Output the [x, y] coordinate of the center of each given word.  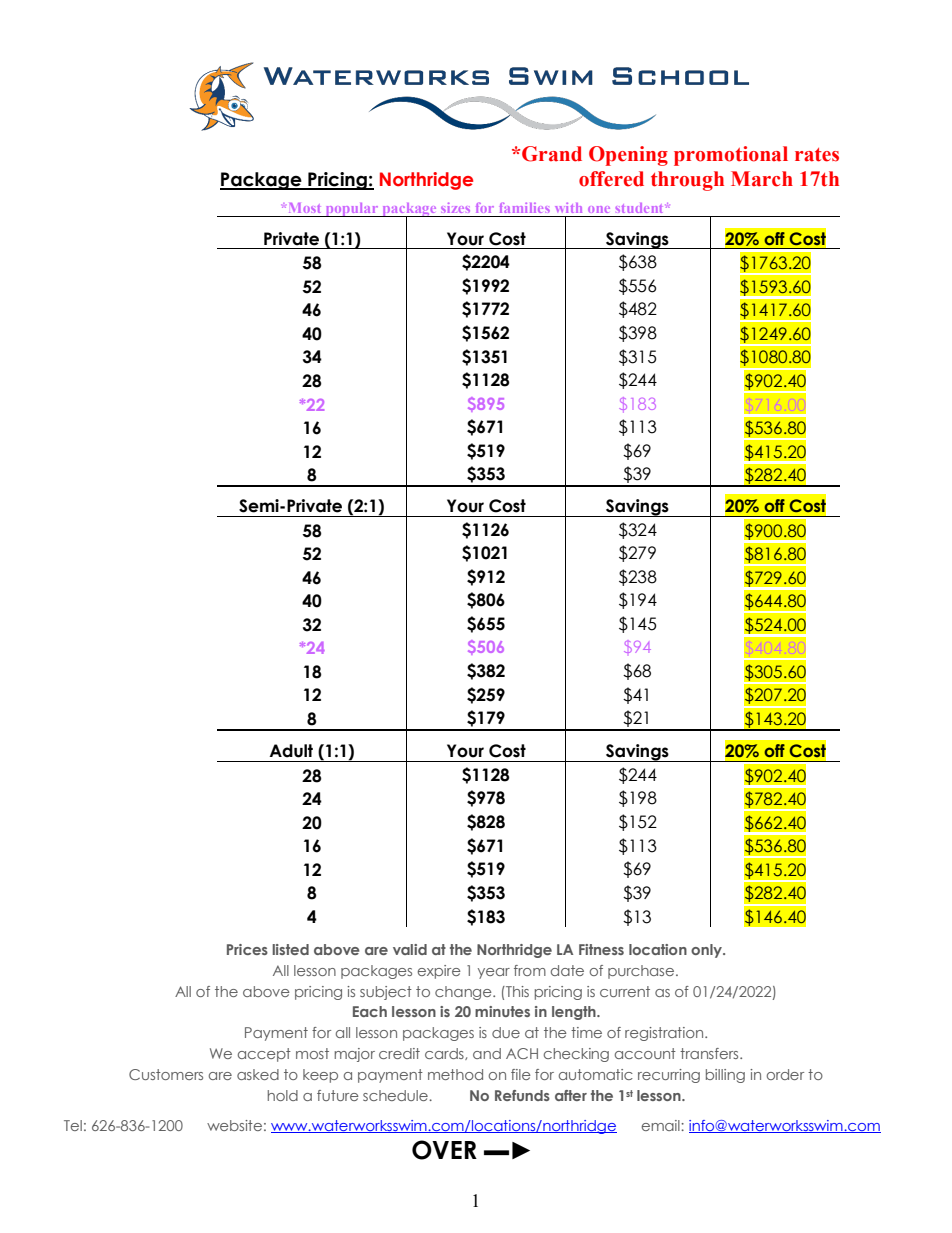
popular [352, 210]
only [707, 951]
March [762, 179]
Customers [166, 1074]
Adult [291, 751]
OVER [444, 1150]
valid [410, 949]
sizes [455, 208]
